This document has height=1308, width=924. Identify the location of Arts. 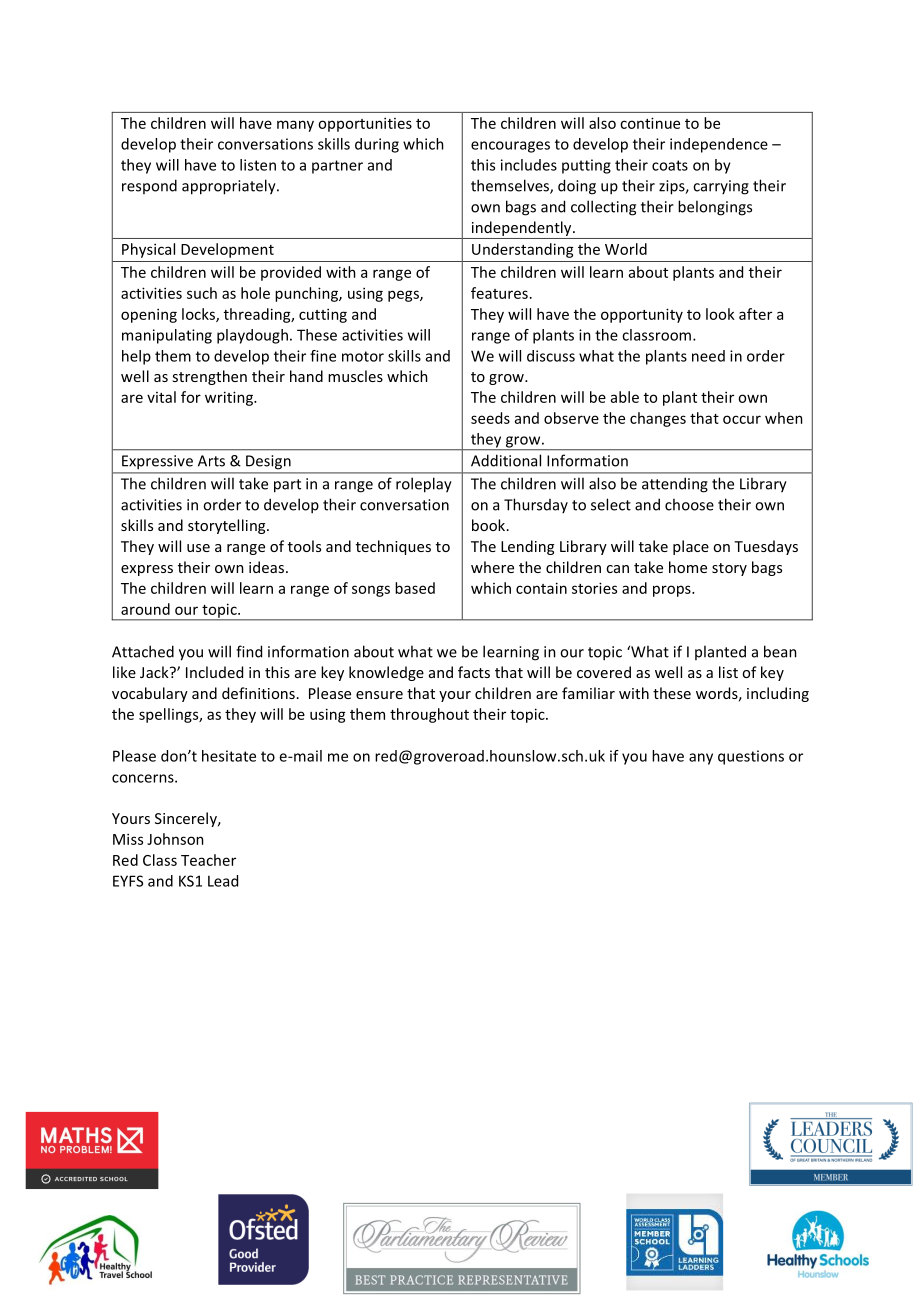
(211, 461).
